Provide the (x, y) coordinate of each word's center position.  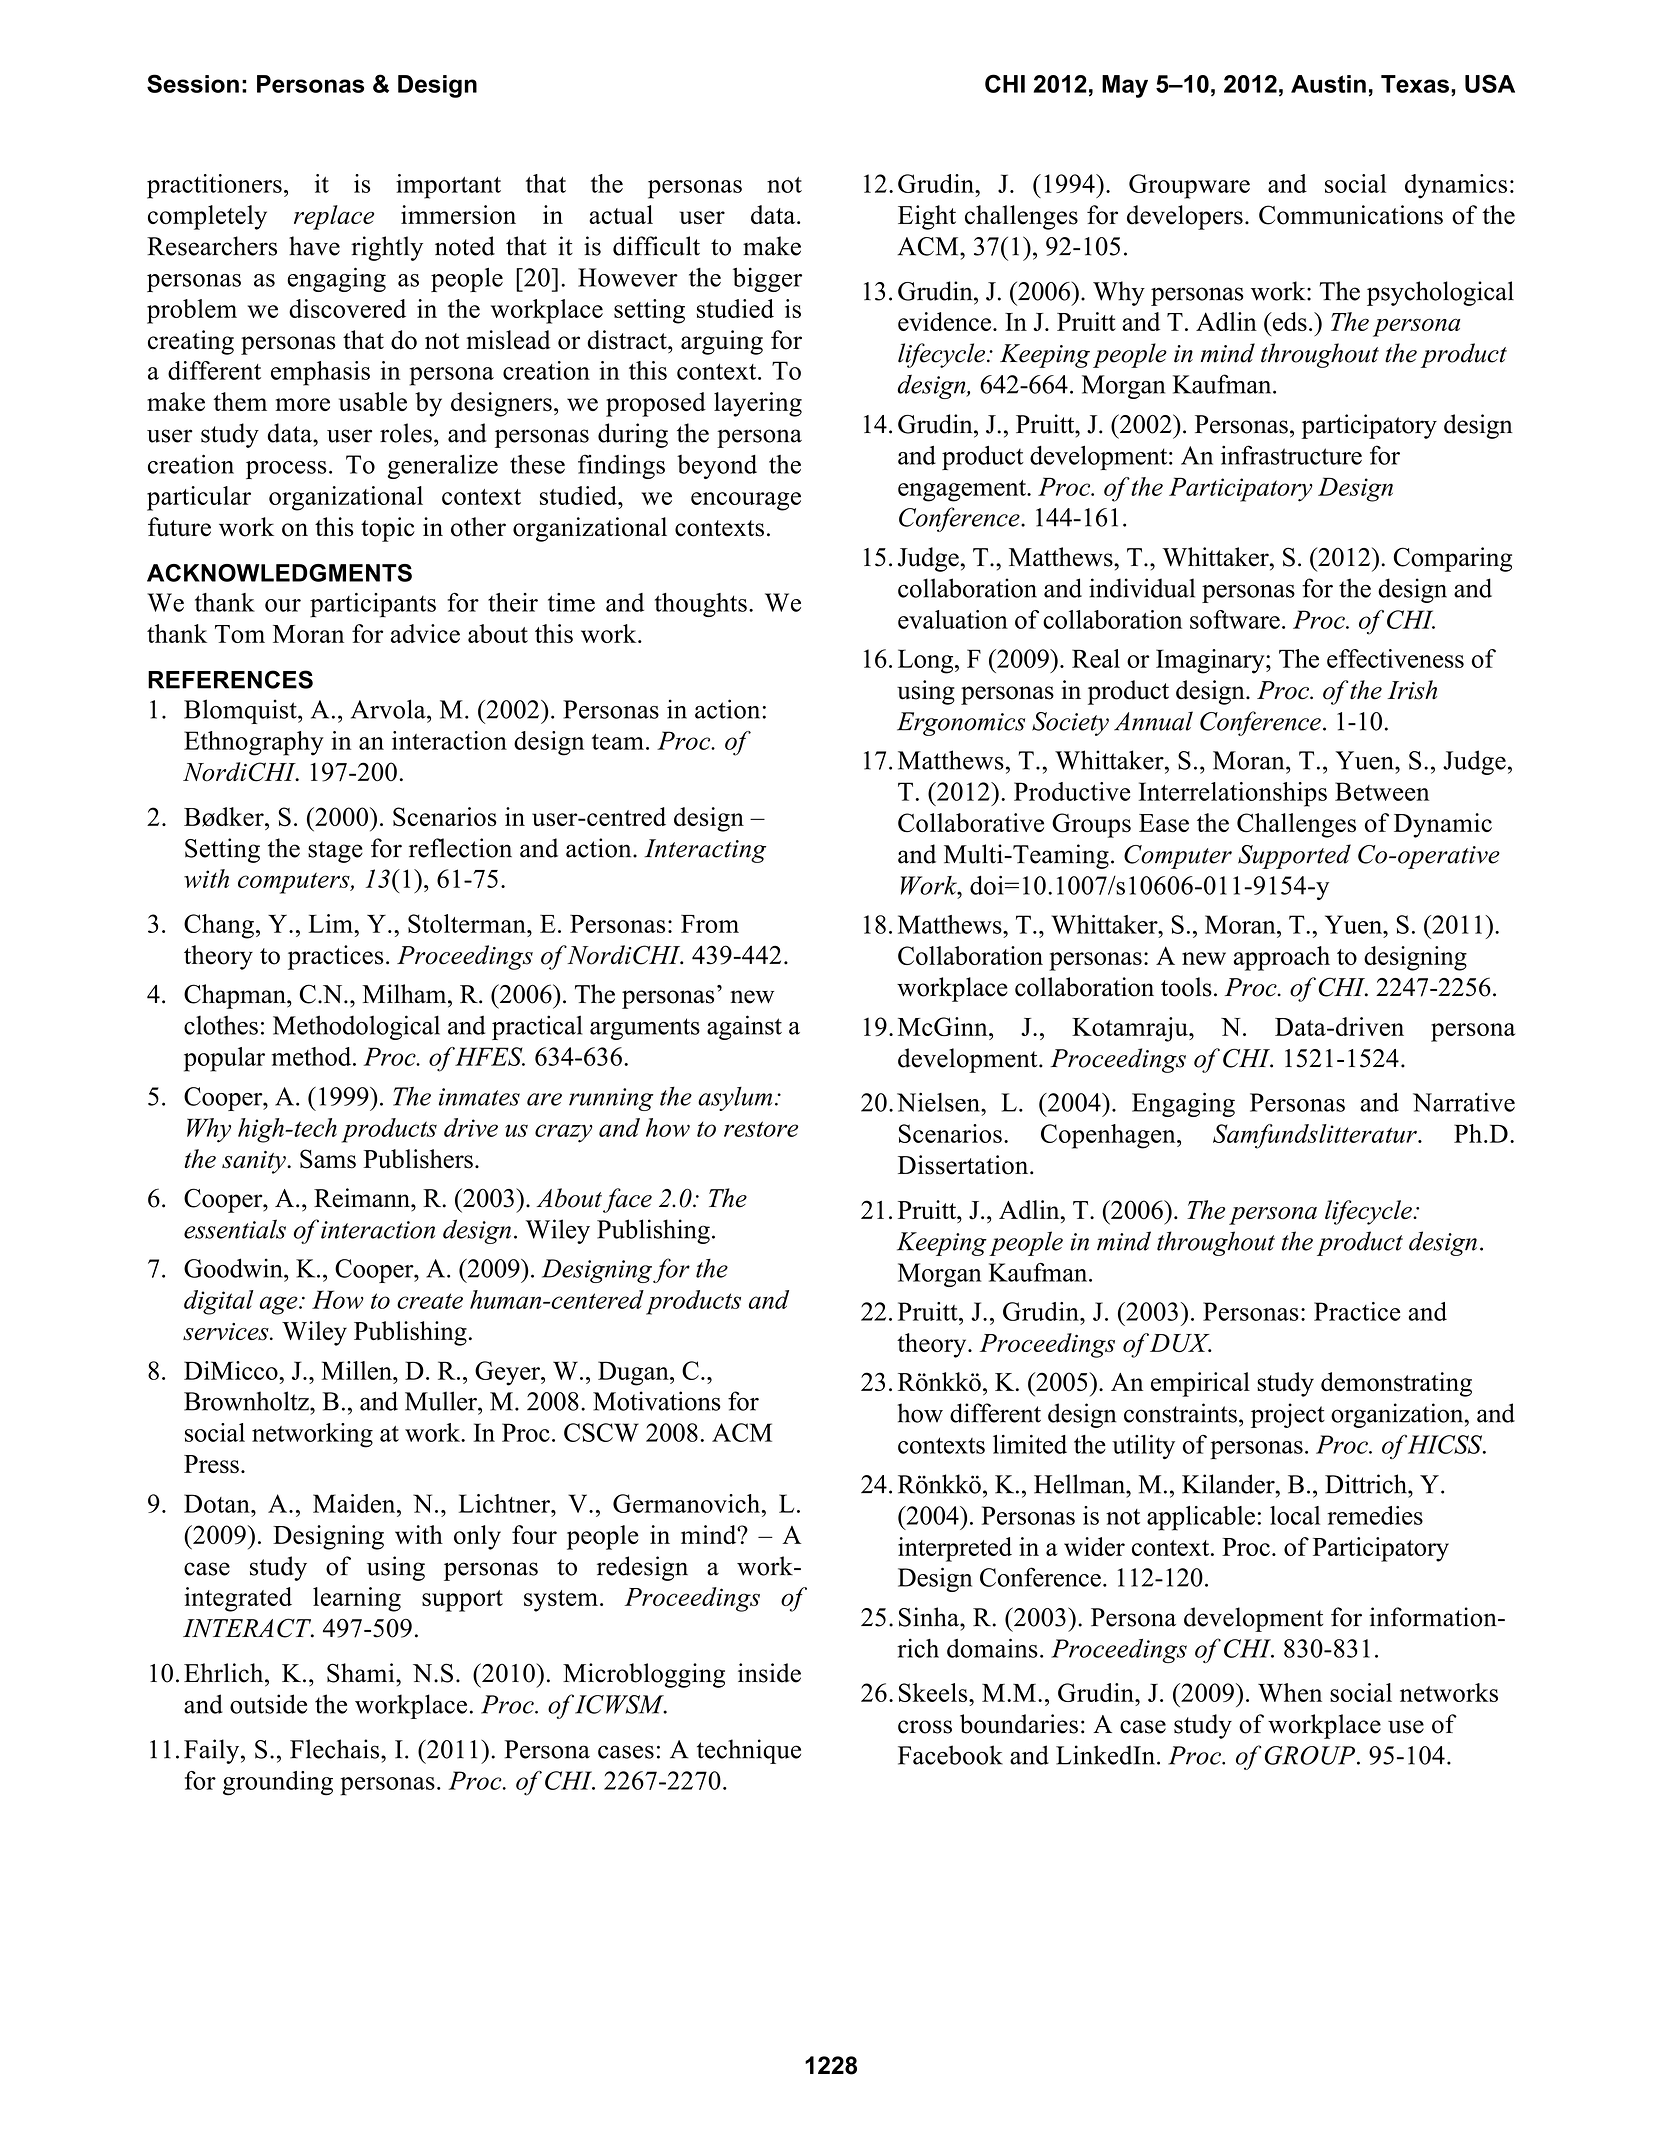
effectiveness (1395, 658)
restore (761, 1129)
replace (334, 217)
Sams (328, 1159)
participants (373, 605)
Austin (1328, 84)
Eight (927, 217)
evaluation (953, 619)
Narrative (1464, 1102)
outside (268, 1704)
